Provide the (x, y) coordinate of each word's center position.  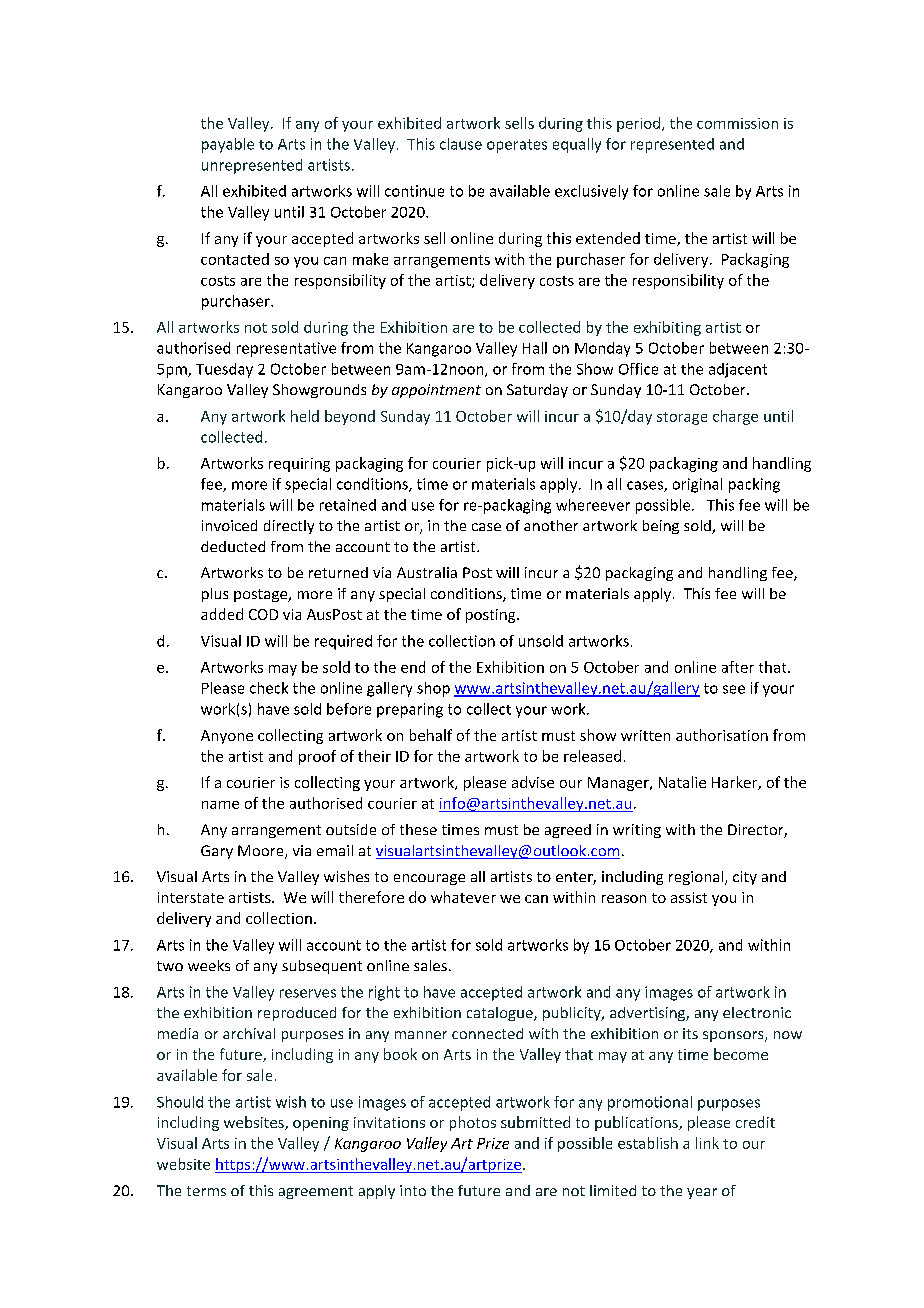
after (738, 667)
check (269, 688)
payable (228, 145)
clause (461, 144)
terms (206, 1191)
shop (433, 689)
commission (737, 123)
